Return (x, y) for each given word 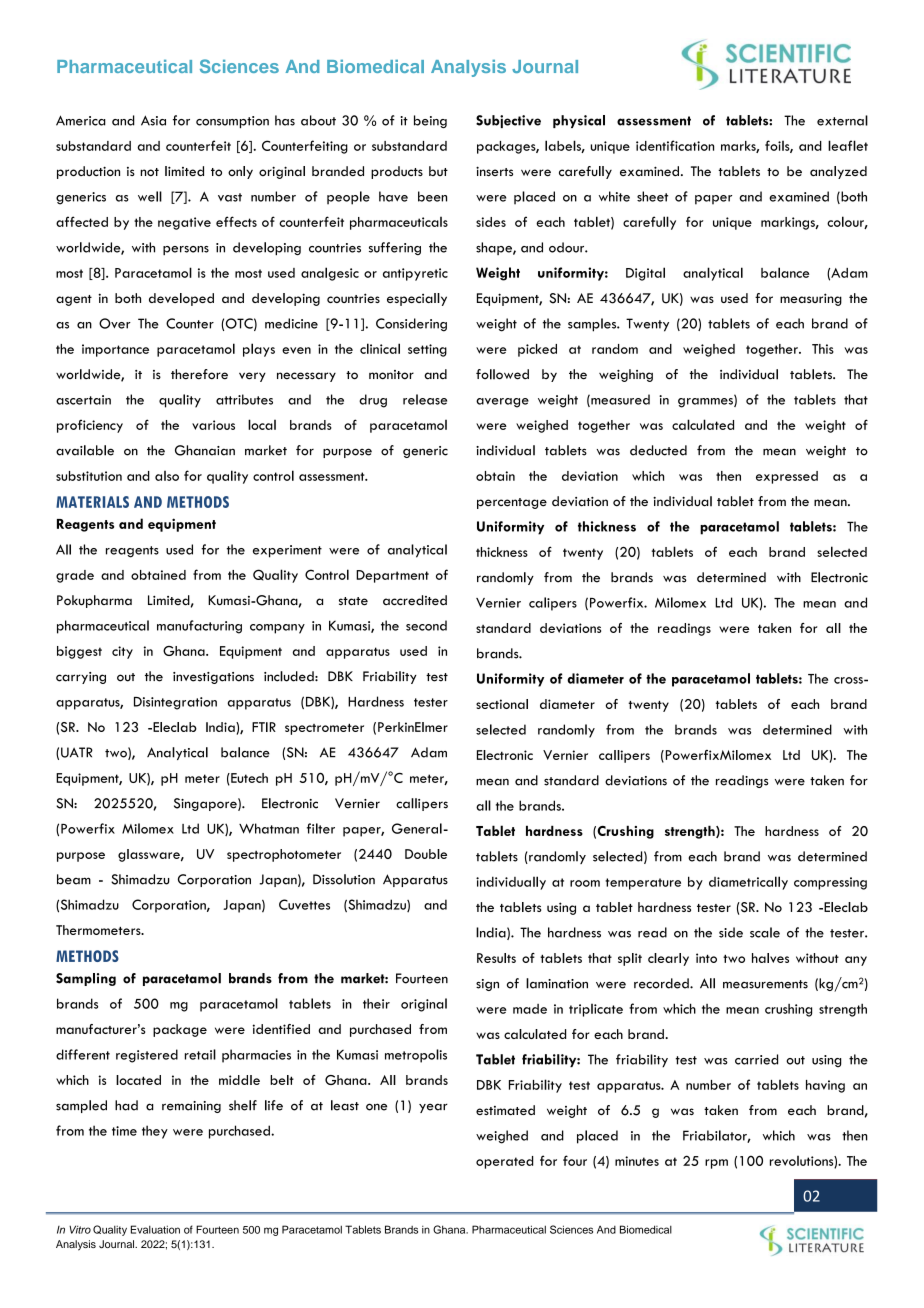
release (425, 399)
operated (504, 1162)
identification (675, 145)
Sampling (86, 979)
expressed (787, 477)
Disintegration (175, 703)
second (426, 625)
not (149, 172)
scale (765, 932)
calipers (553, 604)
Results (496, 958)
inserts (494, 171)
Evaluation (155, 1229)
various (213, 425)
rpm (716, 1164)
